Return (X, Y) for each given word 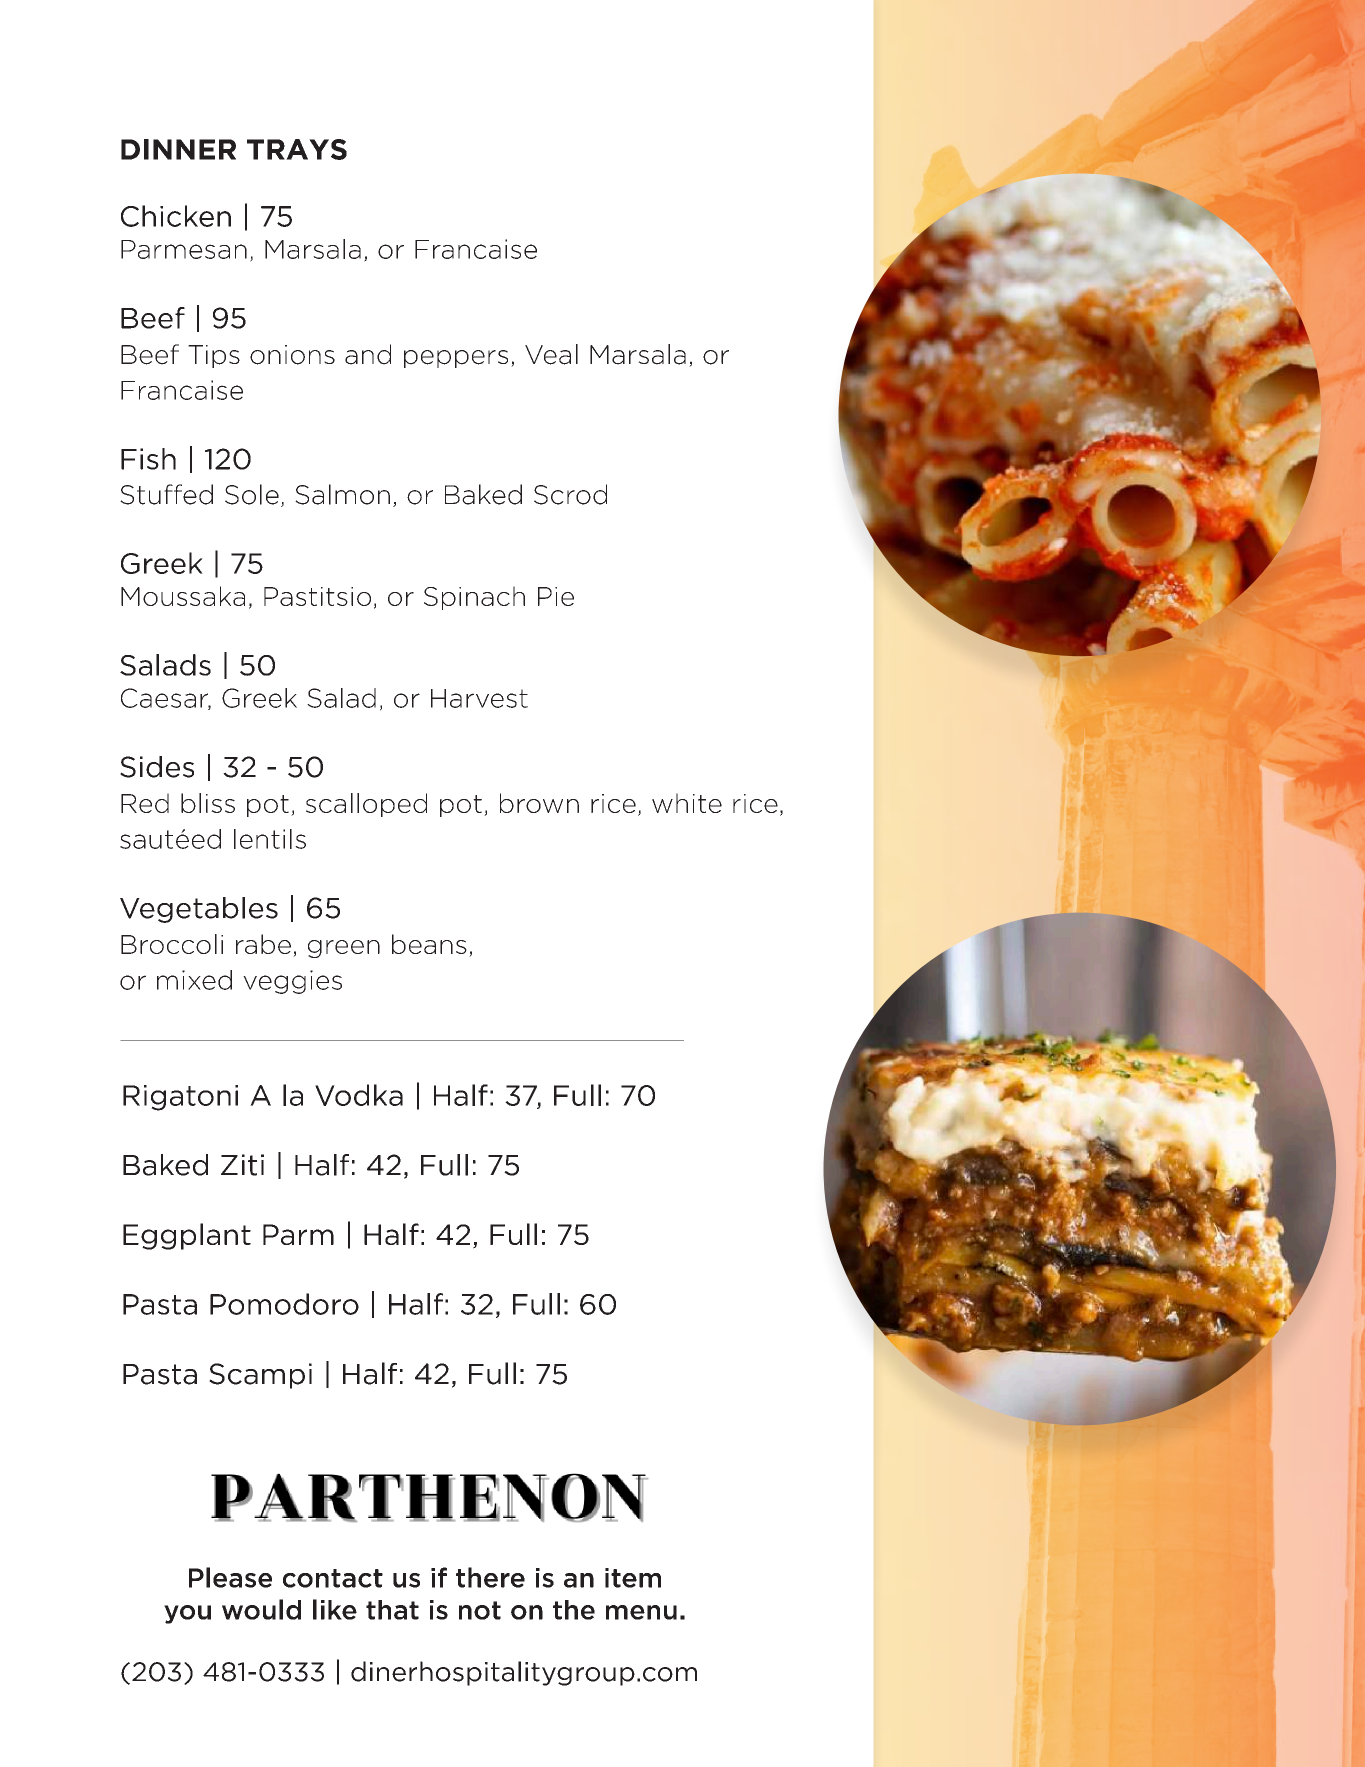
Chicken (176, 216)
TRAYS (297, 149)
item (633, 1578)
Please (230, 1577)
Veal (551, 354)
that (392, 1610)
